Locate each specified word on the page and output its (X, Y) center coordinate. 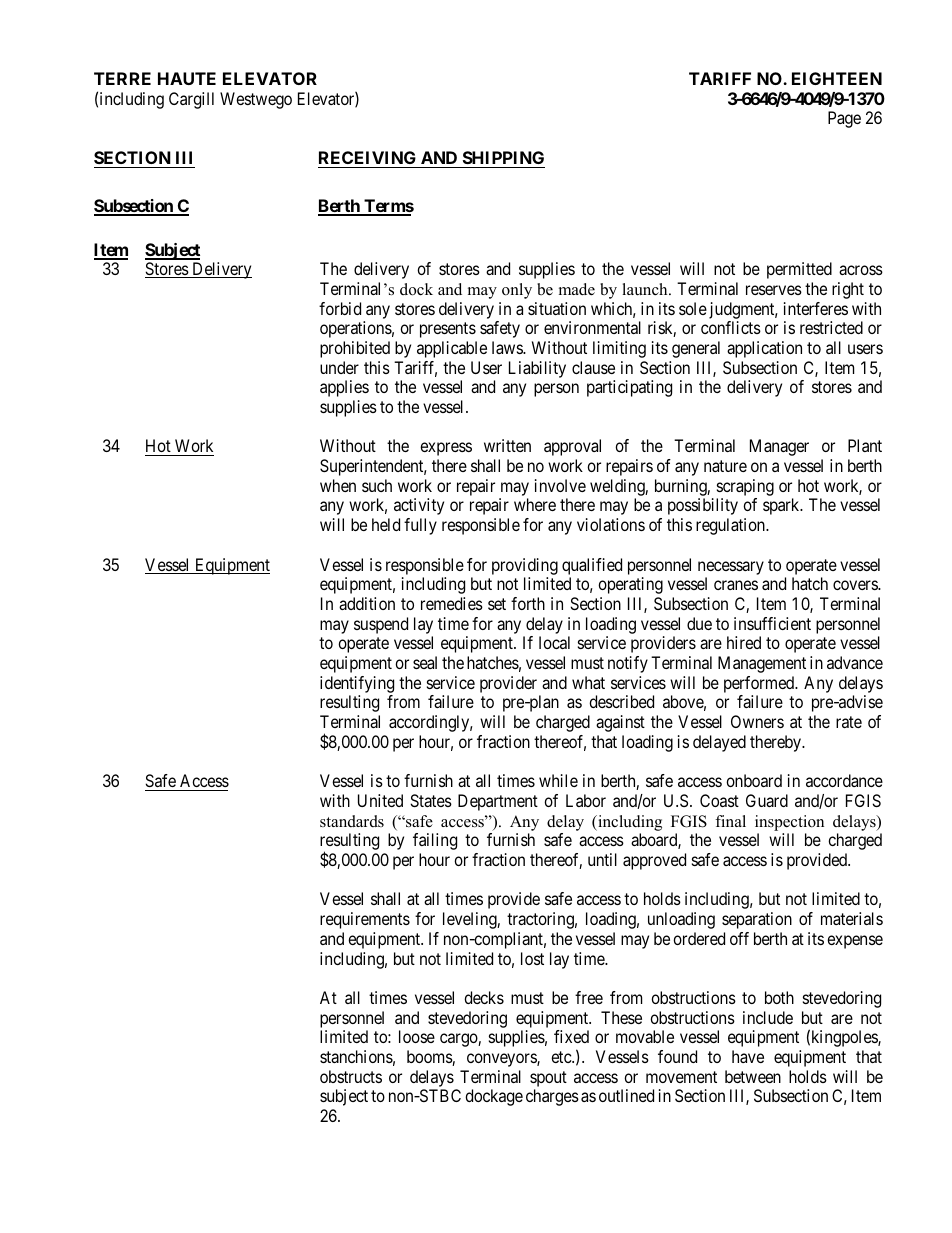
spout (548, 1079)
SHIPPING (502, 159)
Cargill (191, 100)
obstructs (351, 1076)
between (753, 1076)
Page (844, 119)
